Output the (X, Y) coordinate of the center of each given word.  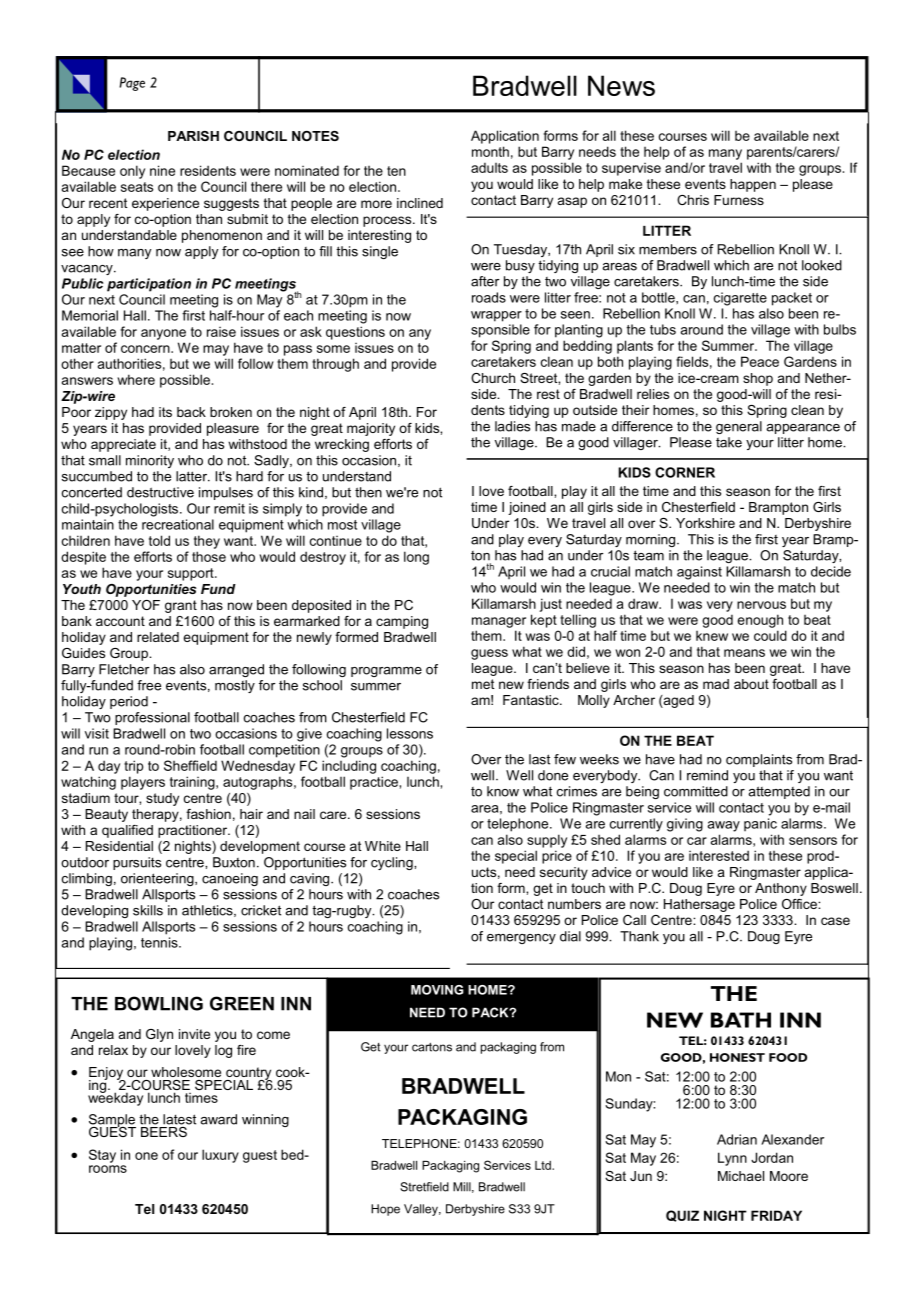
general (739, 427)
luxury (220, 1156)
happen (753, 185)
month (490, 151)
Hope (385, 1210)
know (503, 791)
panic (760, 824)
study (162, 799)
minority (150, 461)
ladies (512, 426)
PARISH (193, 136)
